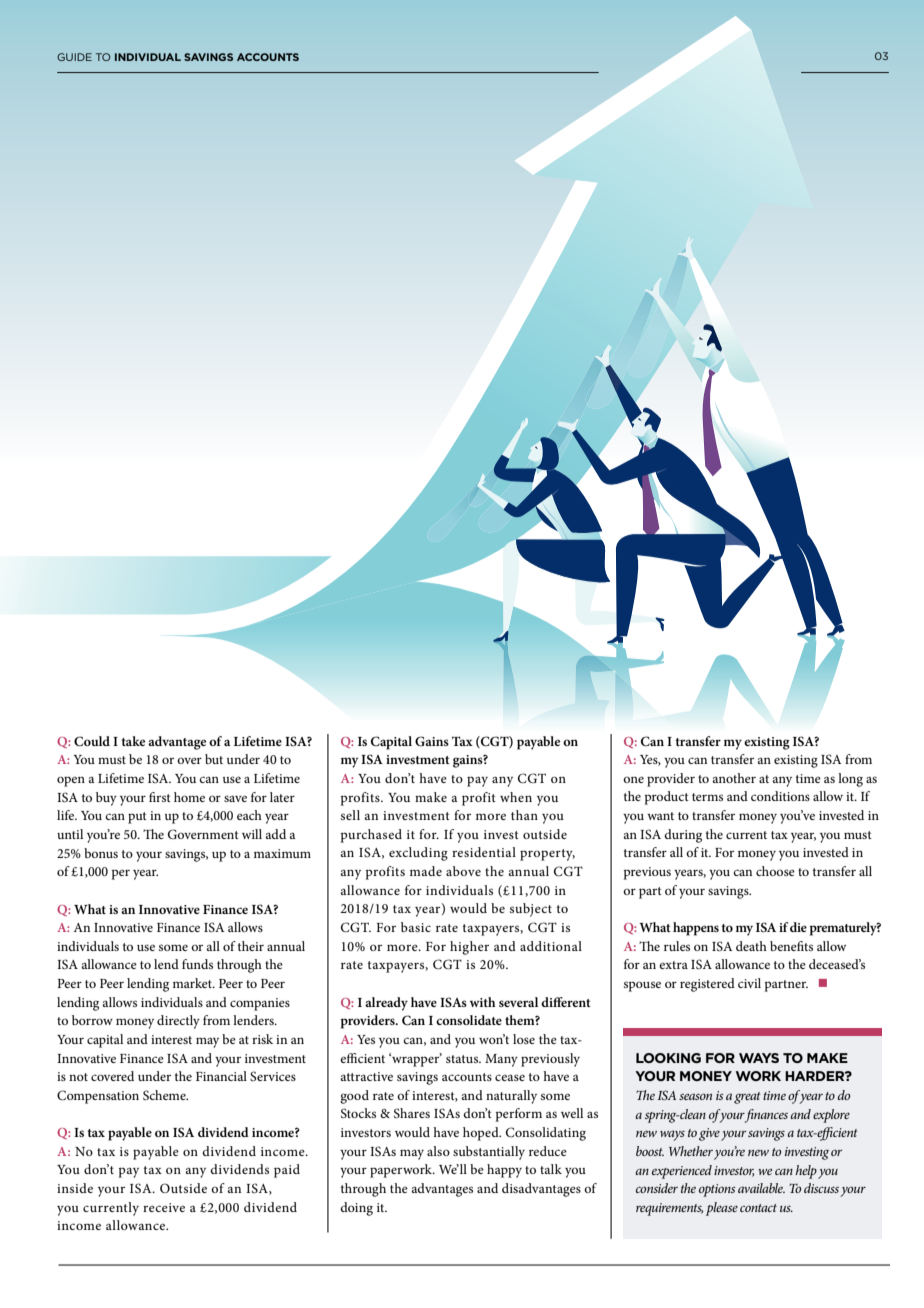  I want to click on GUIDE, so click(74, 57).
